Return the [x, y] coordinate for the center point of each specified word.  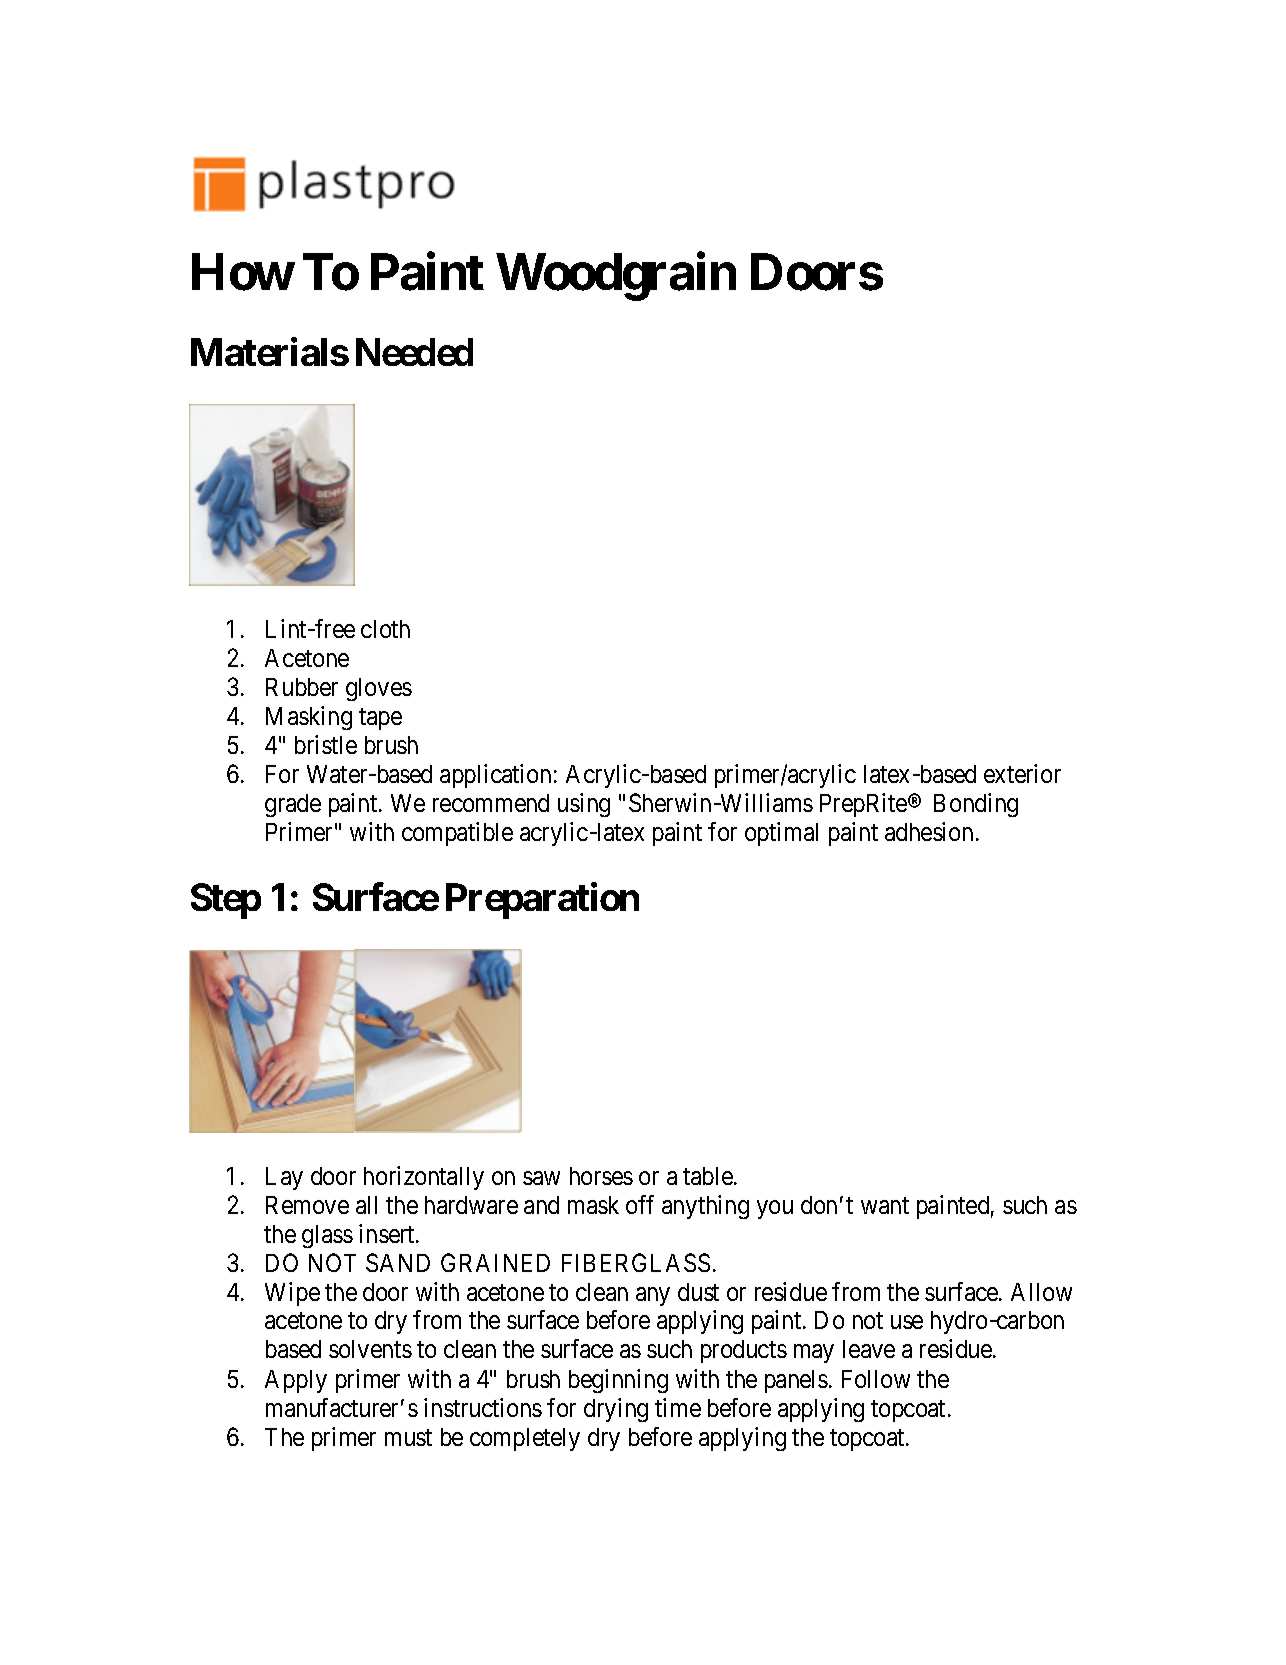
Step [226, 901]
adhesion [929, 831]
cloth [385, 629]
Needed [414, 352]
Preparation [542, 901]
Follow [876, 1379]
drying [616, 1410]
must [408, 1437]
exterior [1022, 773]
